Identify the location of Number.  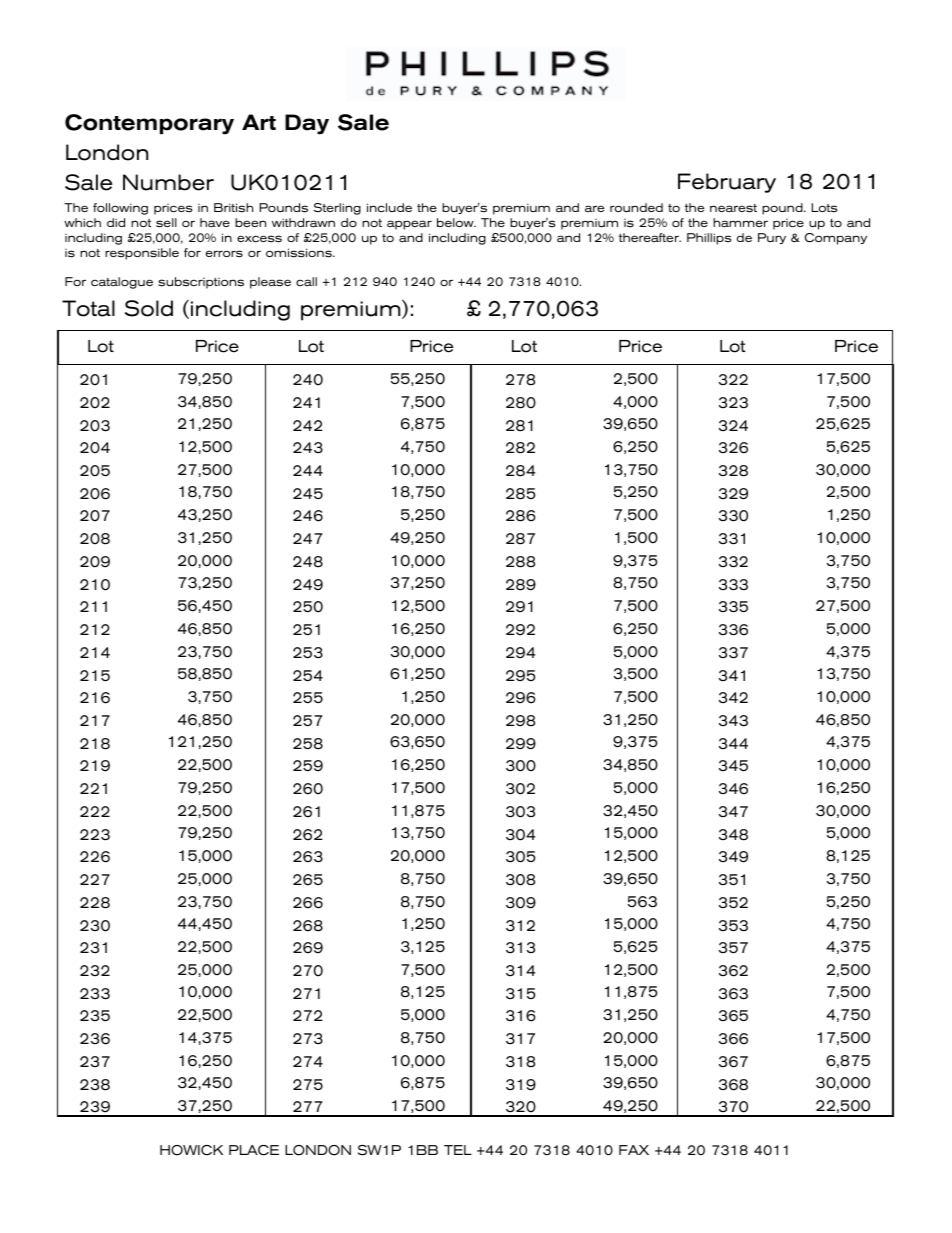
(168, 182).
